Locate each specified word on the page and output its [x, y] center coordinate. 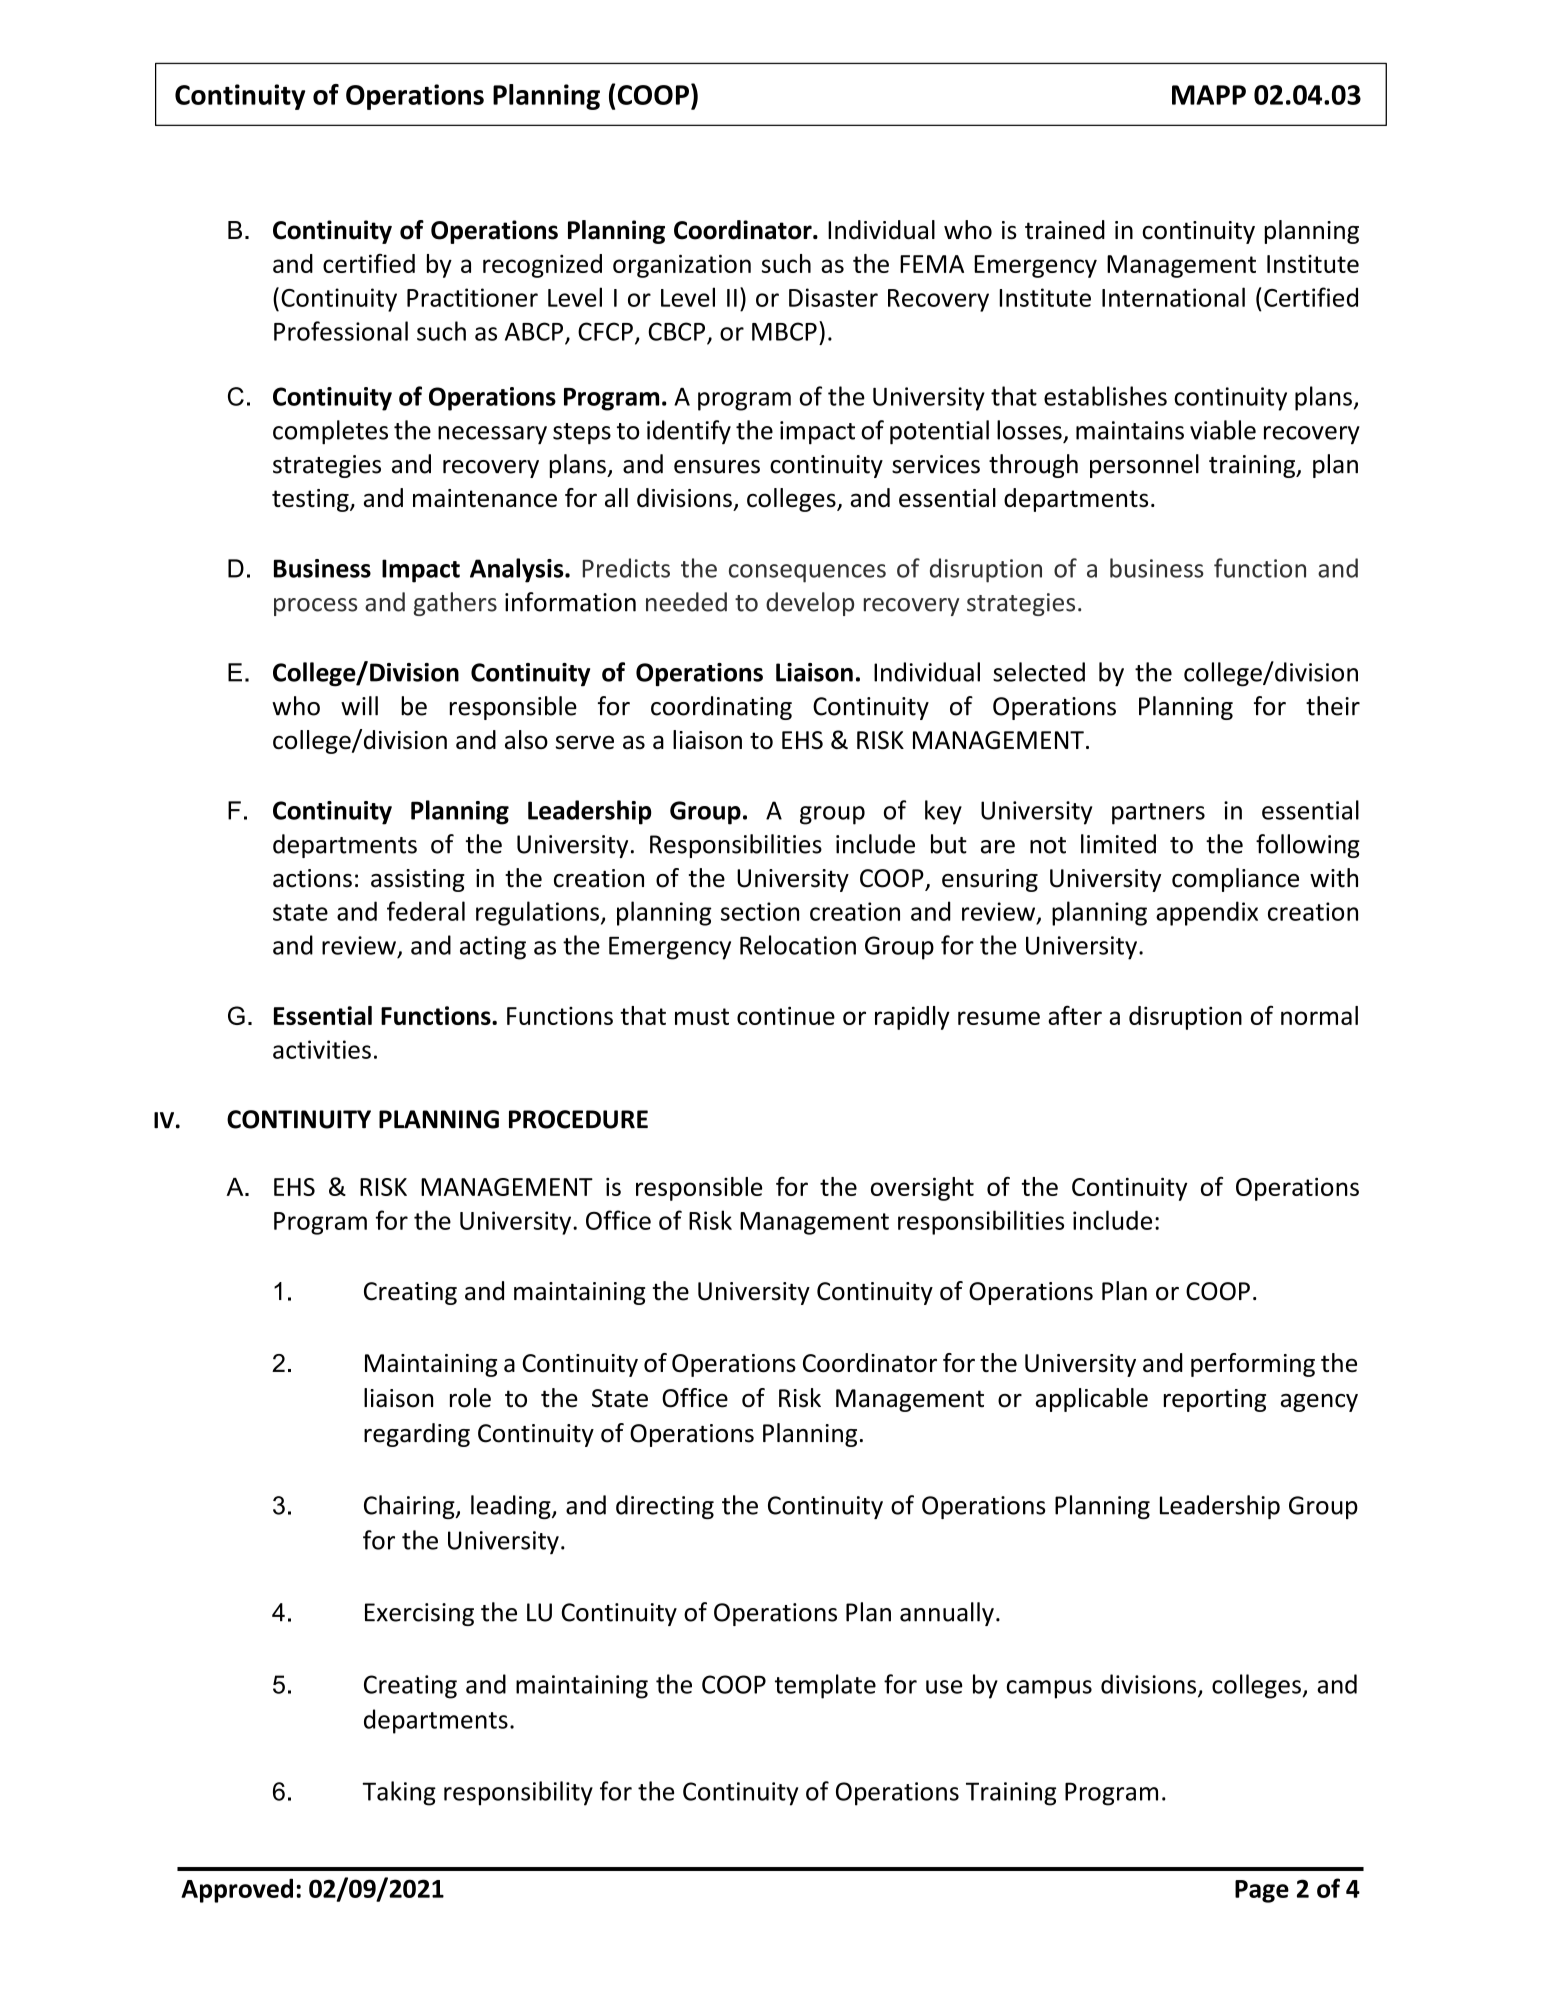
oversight [922, 1189]
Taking [399, 1793]
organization [682, 266]
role [470, 1398]
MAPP [1209, 95]
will [359, 705]
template [825, 1686]
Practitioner [472, 297]
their [1333, 706]
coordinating [721, 708]
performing [1253, 1365]
